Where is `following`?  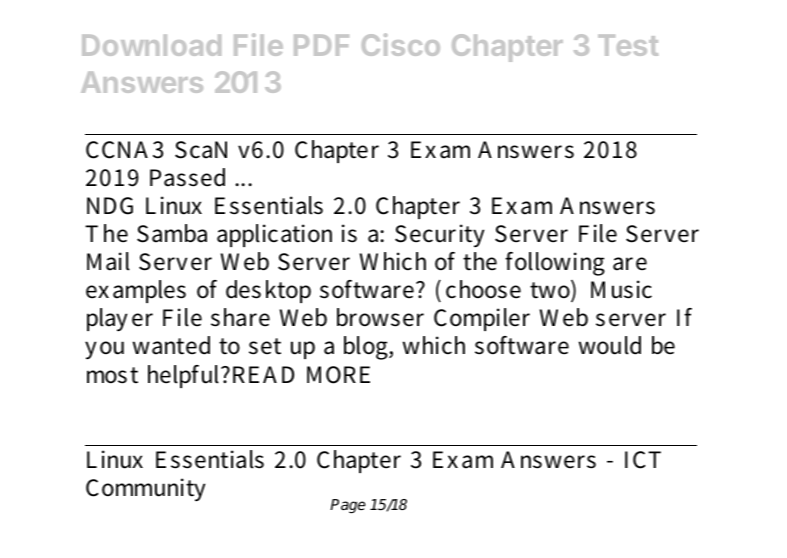
following is located at coordinates (555, 264).
